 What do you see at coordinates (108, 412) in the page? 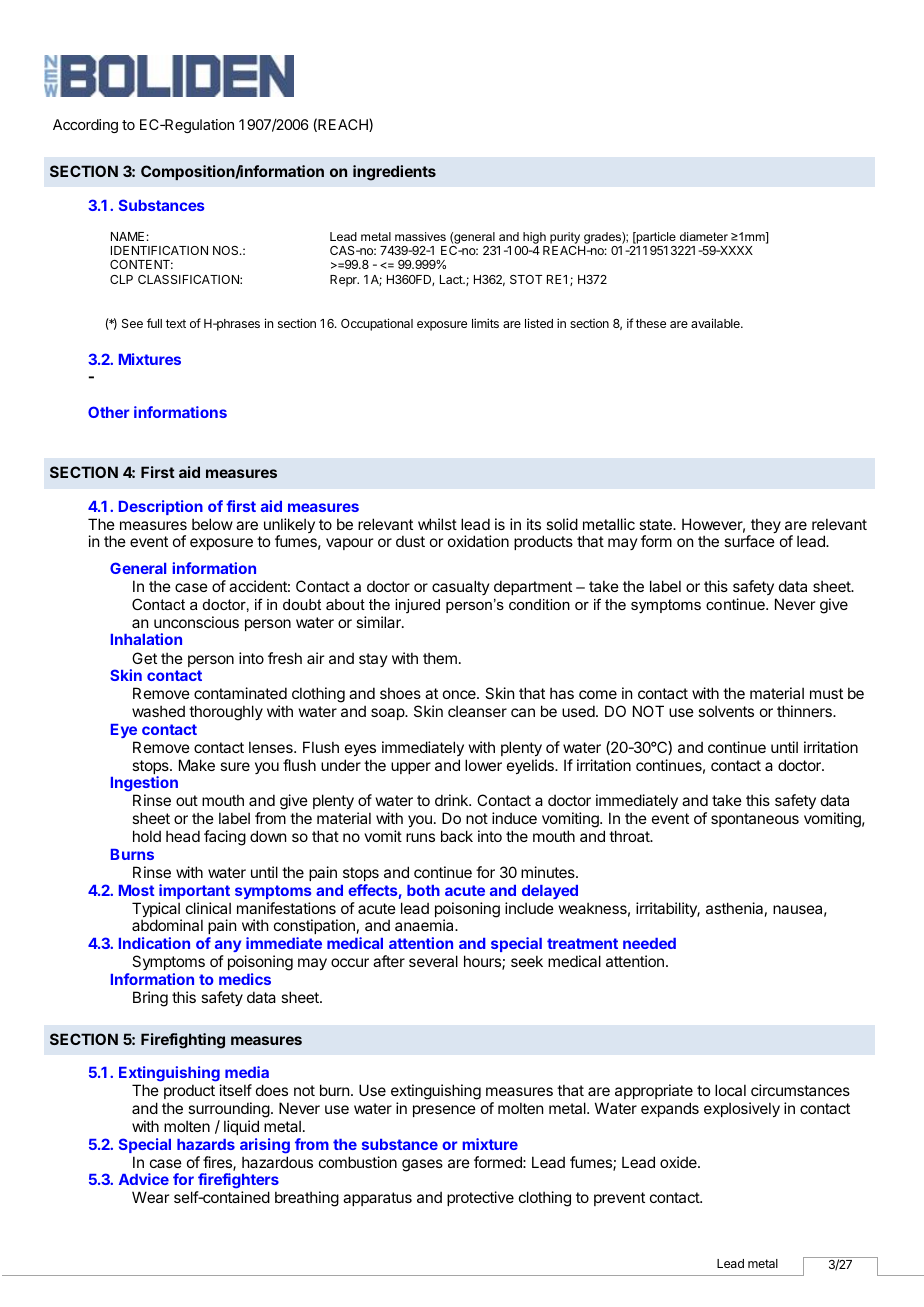
I see `Other` at bounding box center [108, 412].
